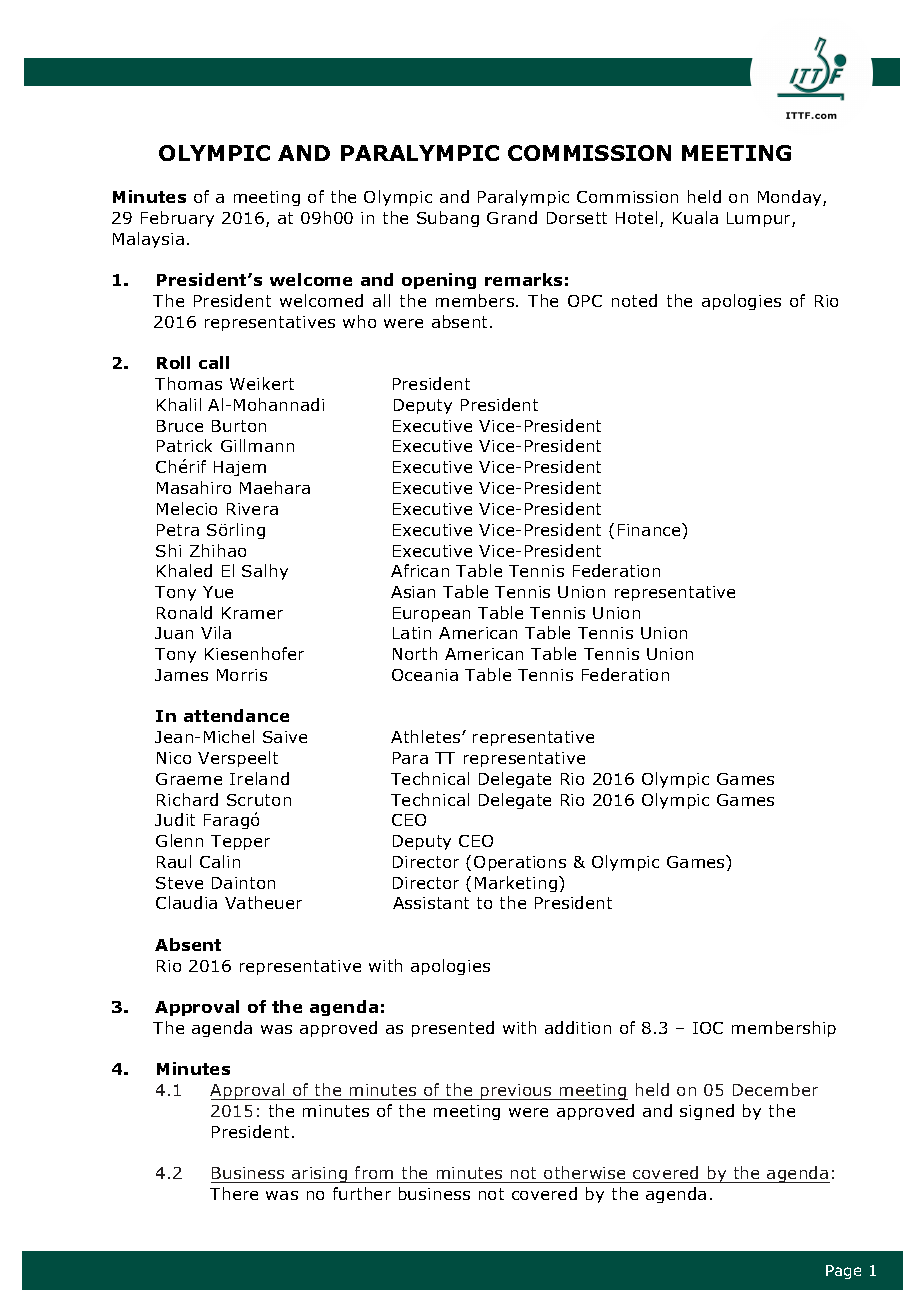 This screenshot has height=1308, width=924. Describe the element at coordinates (234, 1193) in the screenshot. I see `There` at that location.
